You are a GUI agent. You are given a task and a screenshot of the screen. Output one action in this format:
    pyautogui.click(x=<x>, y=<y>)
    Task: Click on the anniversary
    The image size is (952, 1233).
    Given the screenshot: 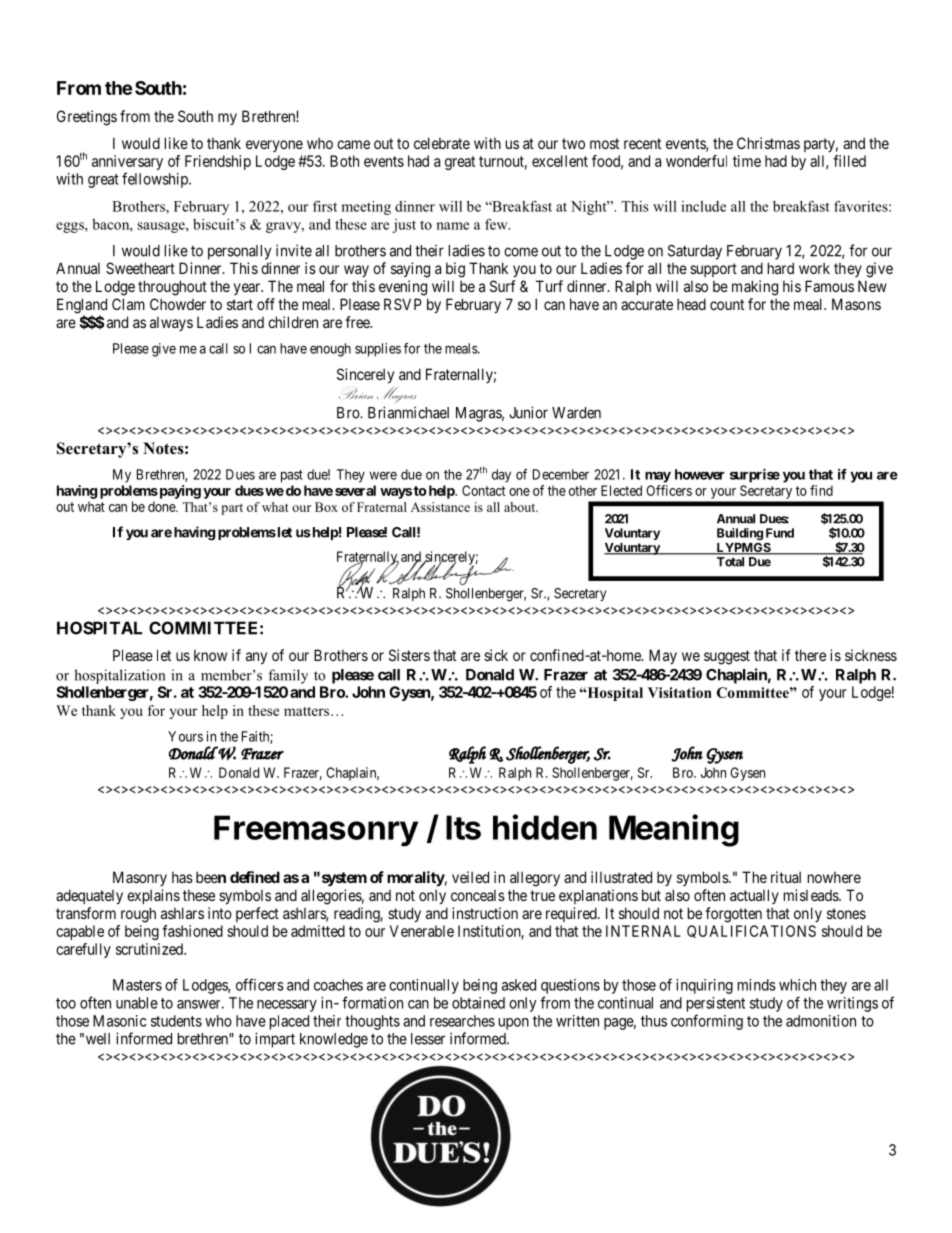 What is the action you would take?
    pyautogui.click(x=127, y=164)
